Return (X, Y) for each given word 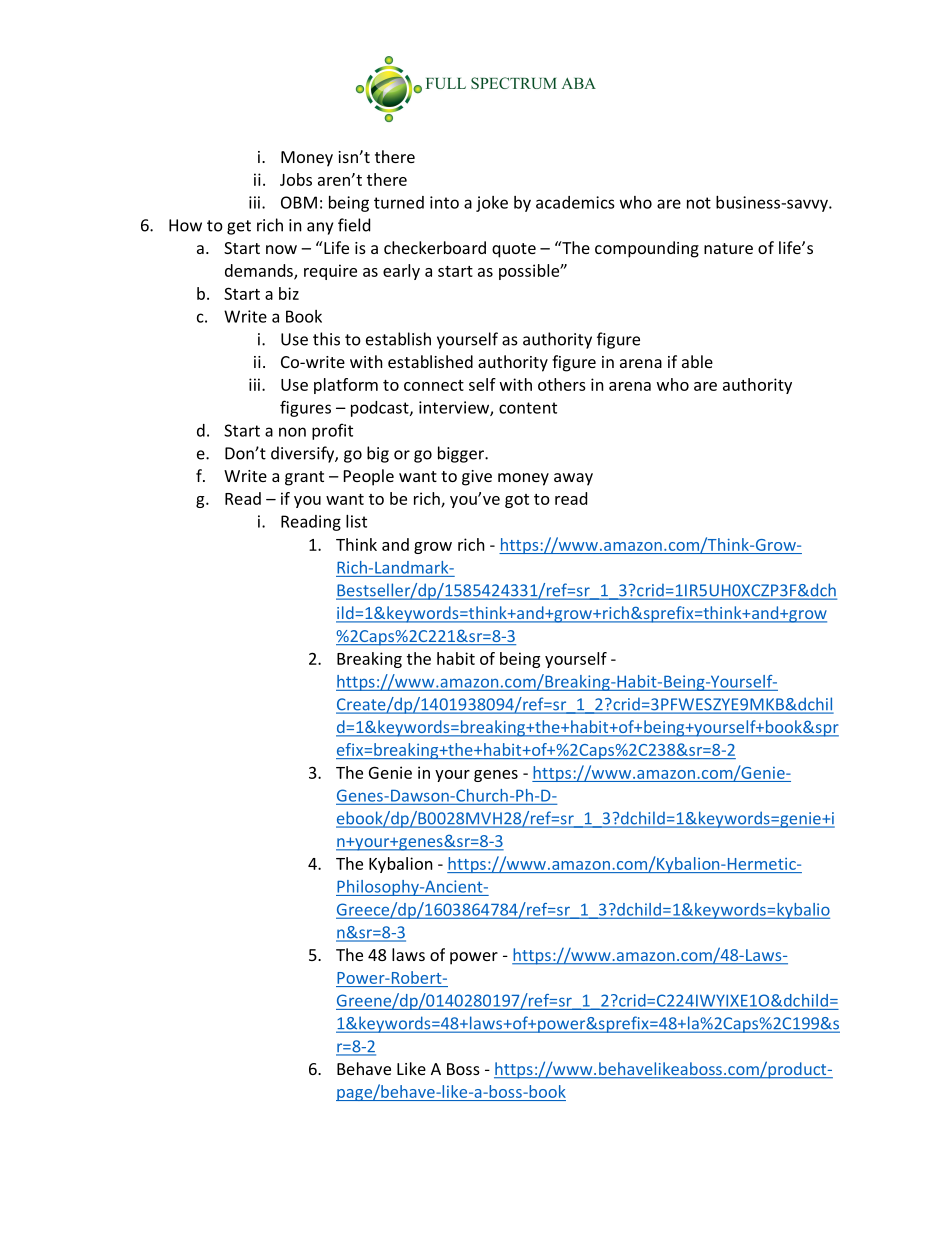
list (356, 521)
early (401, 272)
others (562, 384)
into (444, 202)
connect (434, 385)
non (292, 432)
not (699, 203)
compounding (647, 249)
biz (289, 293)
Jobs (296, 179)
